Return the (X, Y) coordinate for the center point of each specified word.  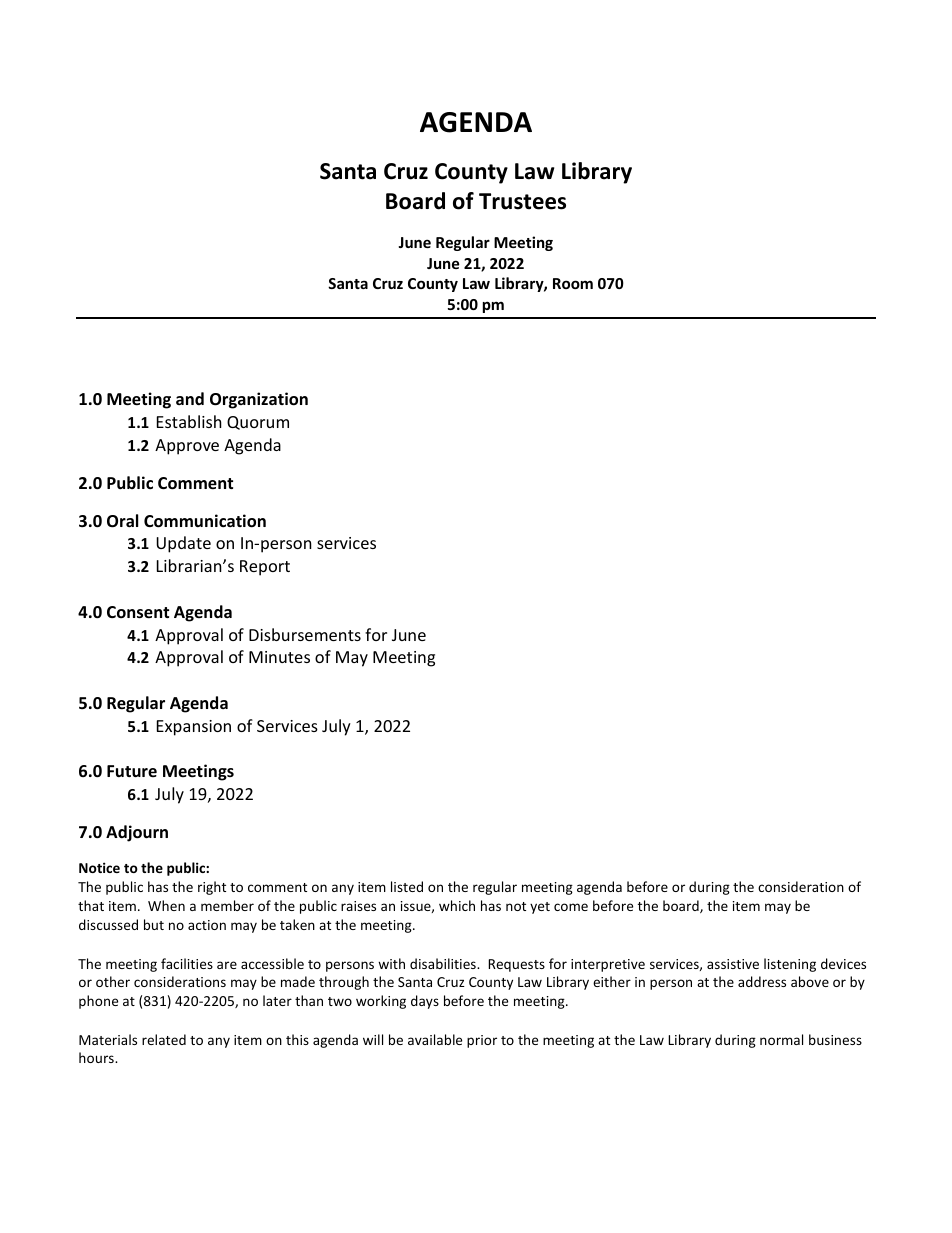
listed (407, 886)
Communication (205, 521)
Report (265, 568)
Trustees (522, 201)
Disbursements (305, 634)
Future (132, 771)
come (571, 907)
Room (573, 283)
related (164, 1039)
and (190, 398)
